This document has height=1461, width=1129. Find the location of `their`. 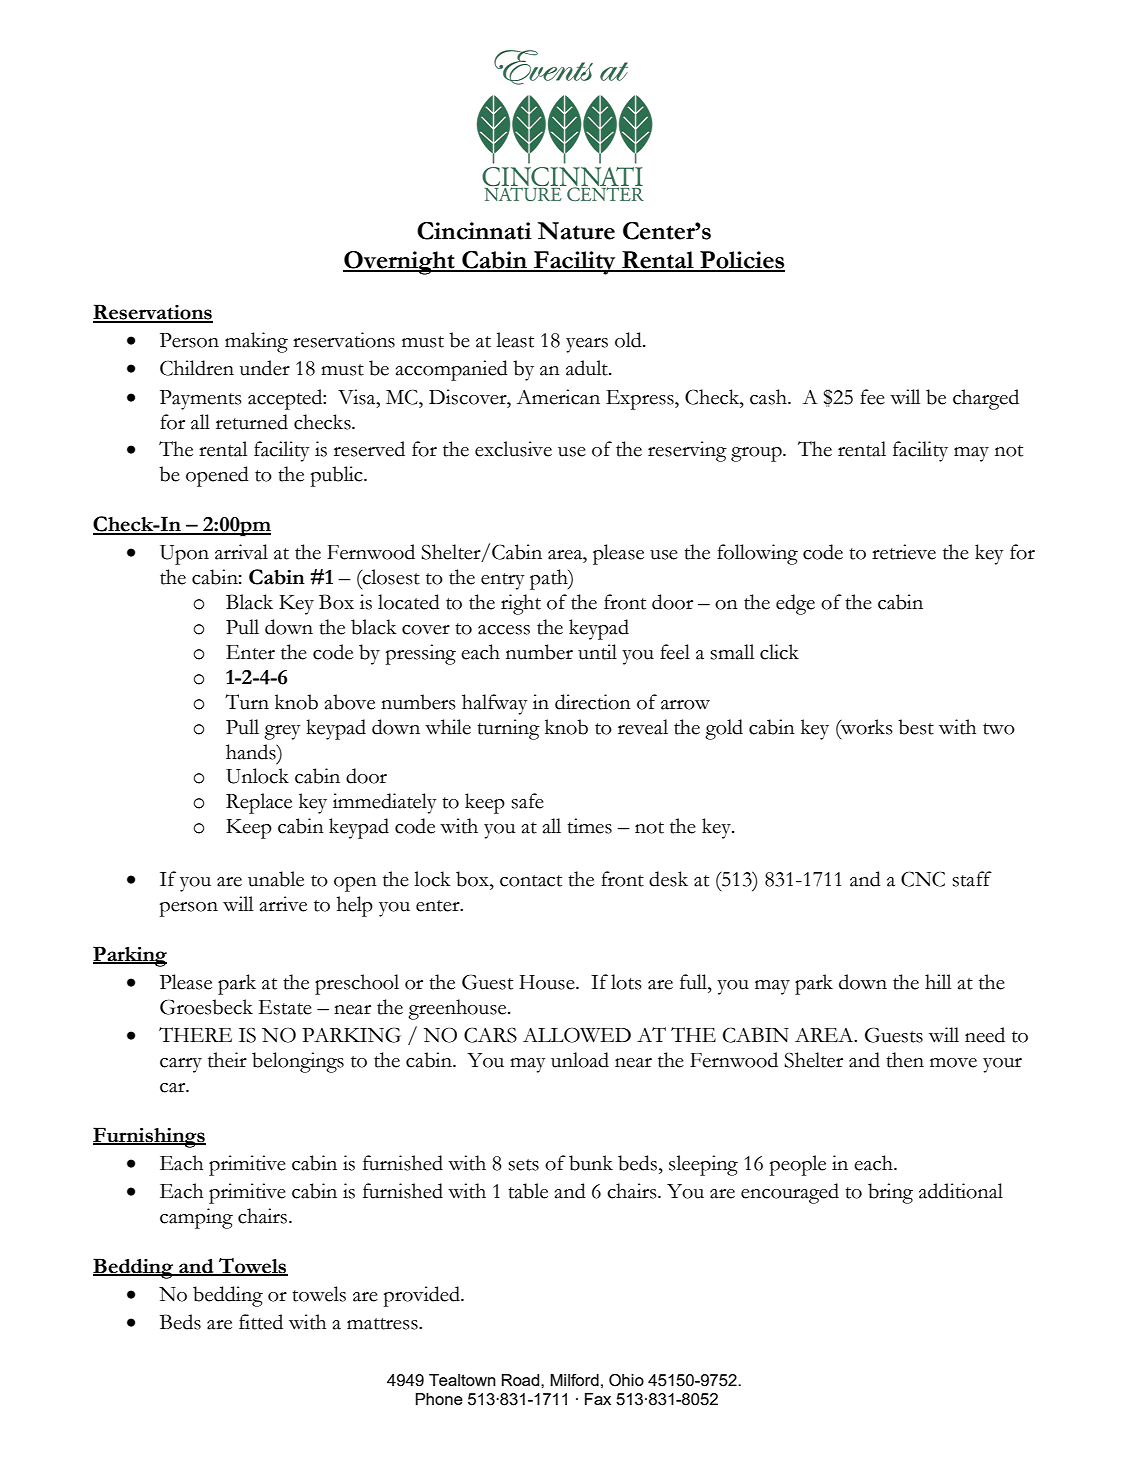

their is located at coordinates (227, 1060).
